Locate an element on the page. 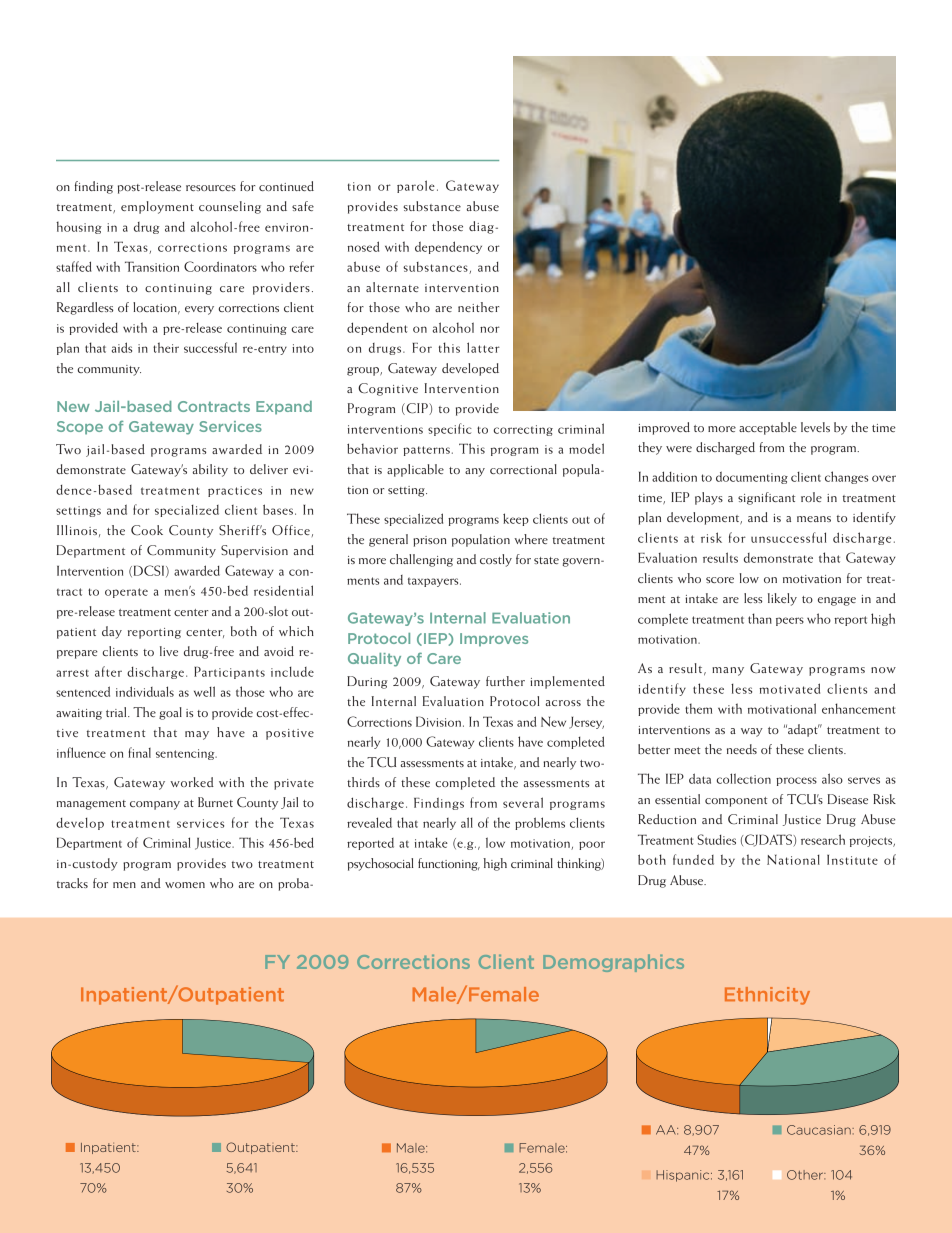 The width and height of the page is (952, 1233). means is located at coordinates (814, 519).
